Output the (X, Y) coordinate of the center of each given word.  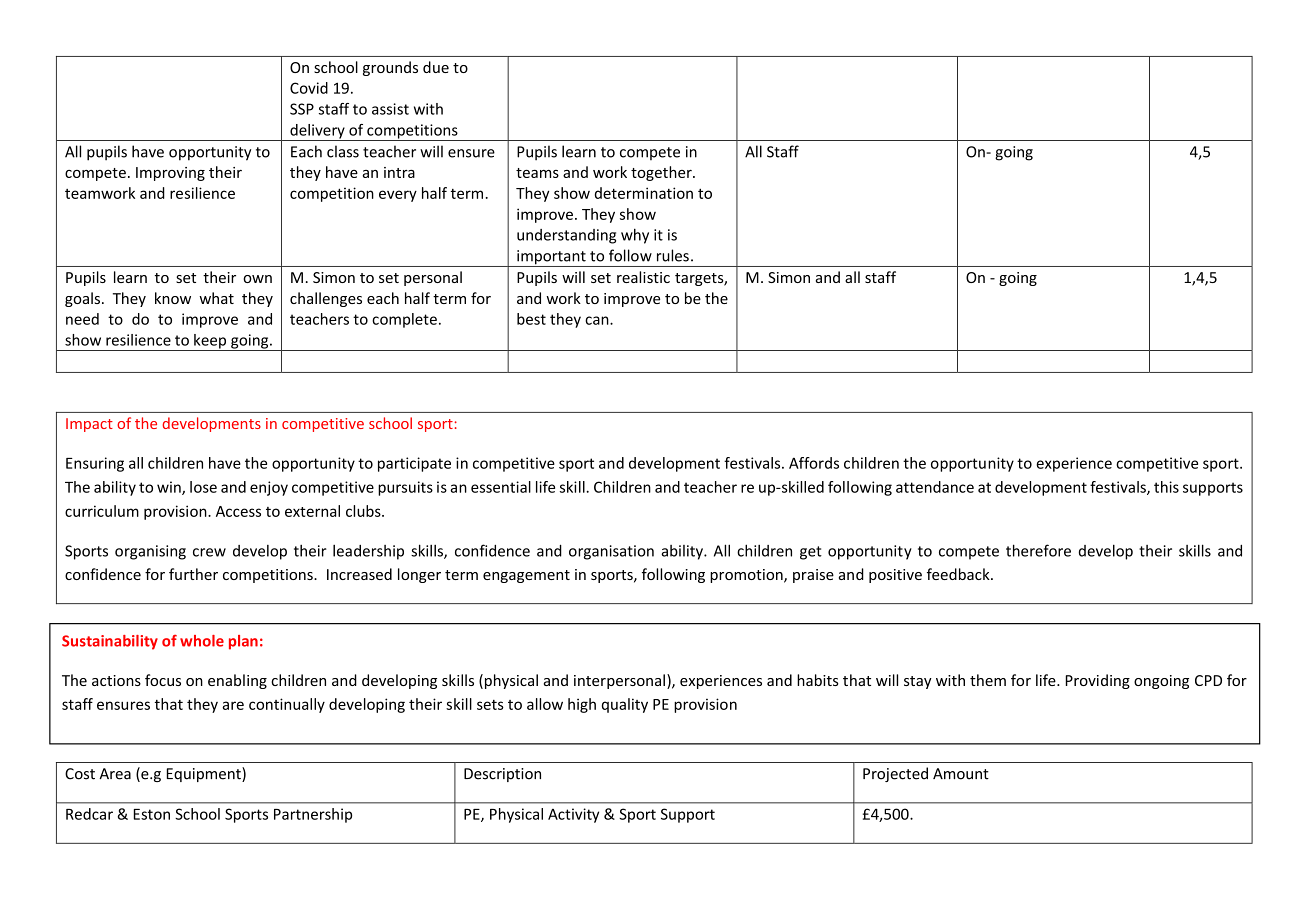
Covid (309, 88)
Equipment (205, 774)
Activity (573, 815)
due (436, 67)
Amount (961, 774)
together (662, 173)
